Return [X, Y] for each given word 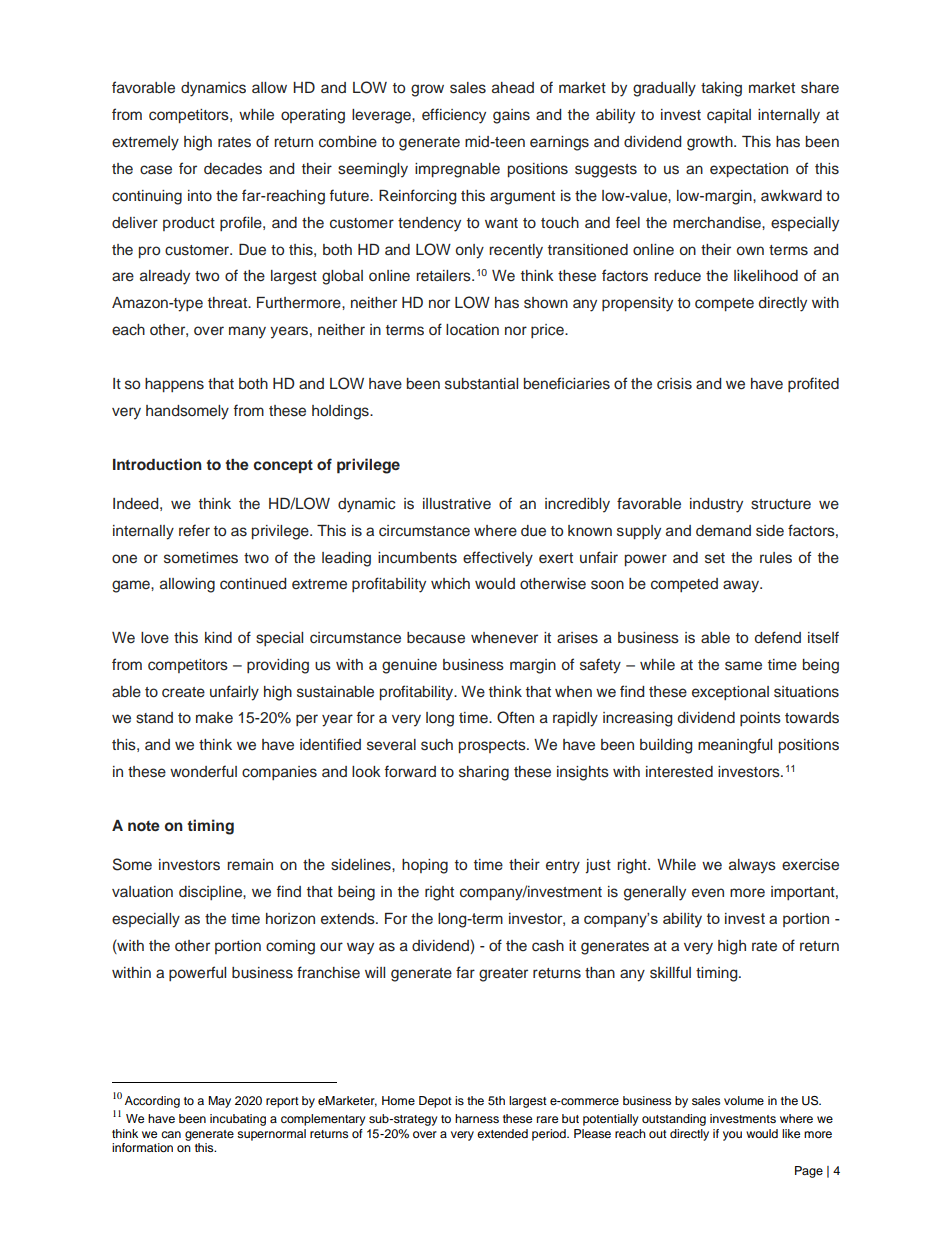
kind [218, 637]
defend [778, 637]
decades [233, 169]
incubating [238, 1120]
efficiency [454, 116]
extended [502, 1133]
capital [729, 116]
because [436, 638]
